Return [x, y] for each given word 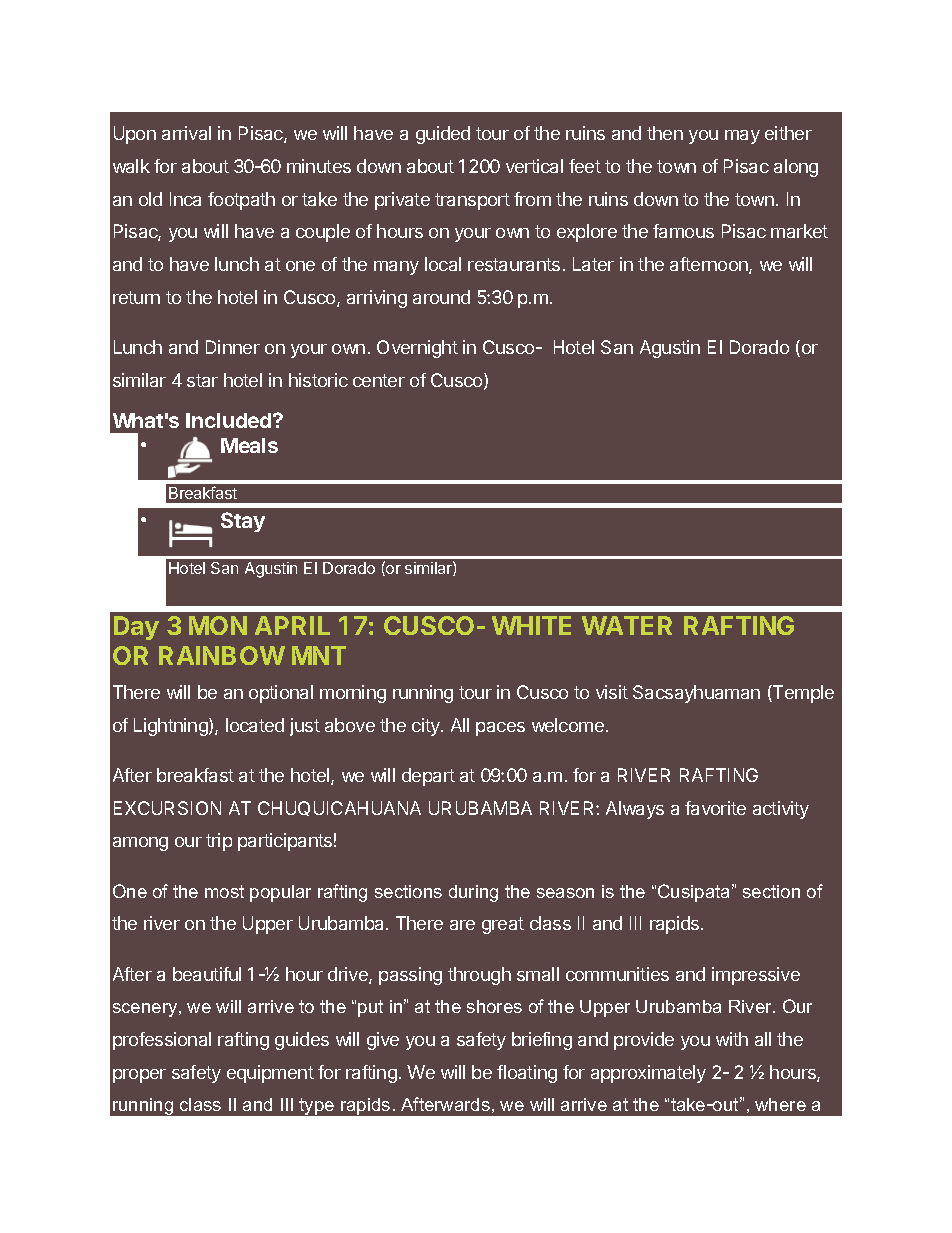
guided [443, 135]
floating [527, 1074]
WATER [627, 625]
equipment [270, 1074]
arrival [186, 133]
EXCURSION [167, 808]
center [379, 380]
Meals [249, 445]
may [742, 137]
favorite [715, 808]
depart [428, 777]
